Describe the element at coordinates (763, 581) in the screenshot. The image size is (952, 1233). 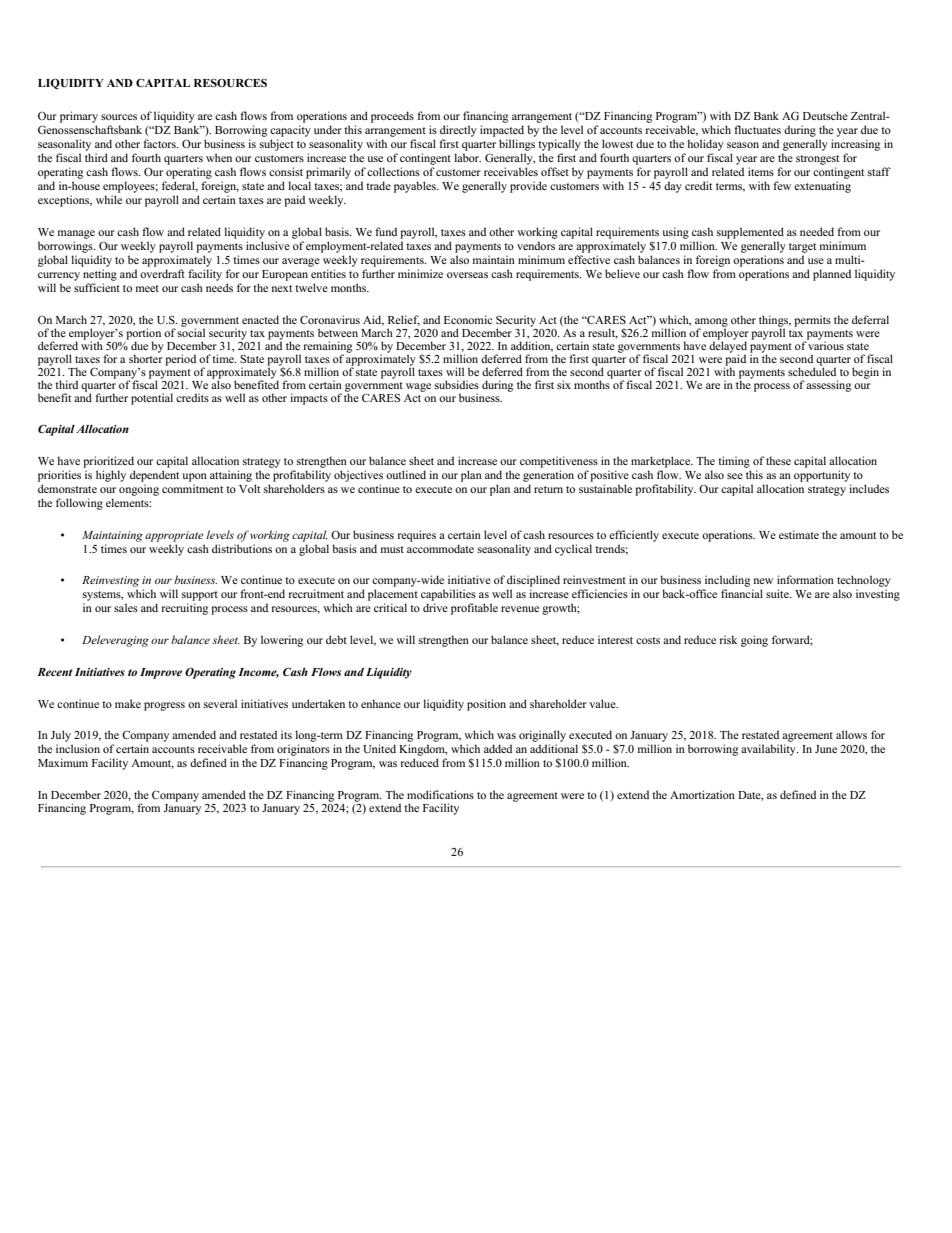
I see `new` at that location.
